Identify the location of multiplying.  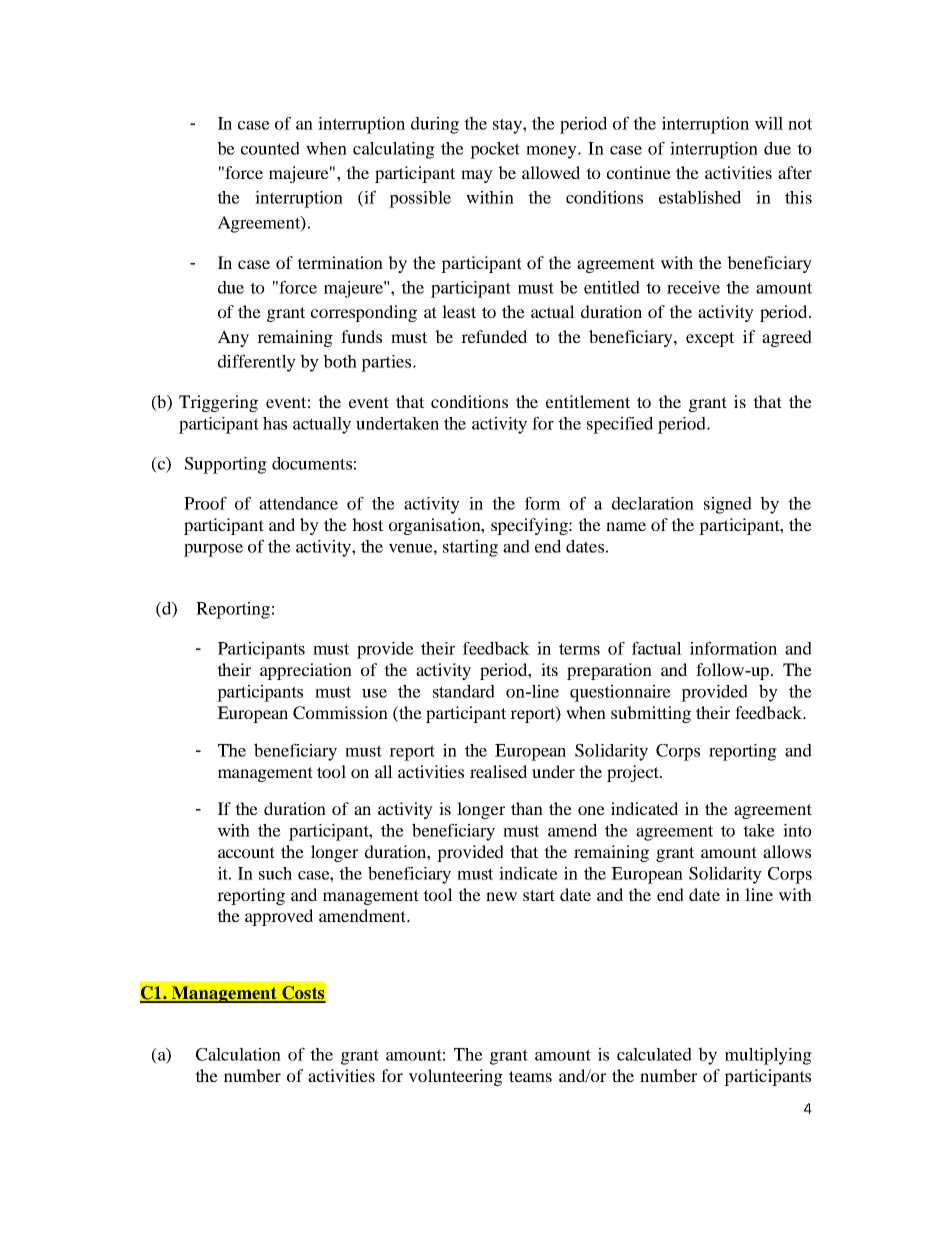
(768, 1056).
